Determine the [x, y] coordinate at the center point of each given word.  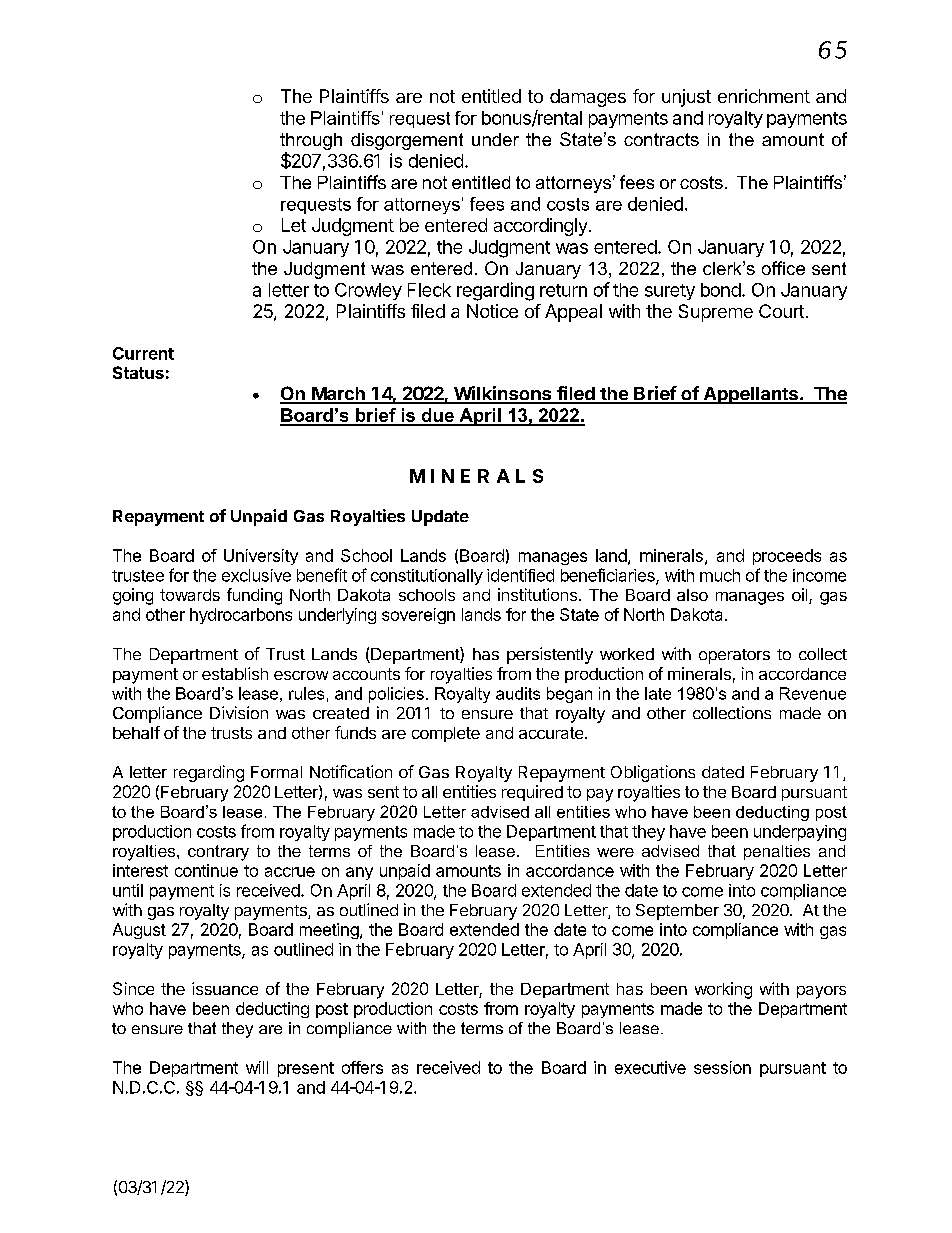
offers [362, 1067]
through [311, 141]
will [257, 1067]
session [722, 1067]
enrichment [764, 96]
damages [588, 98]
